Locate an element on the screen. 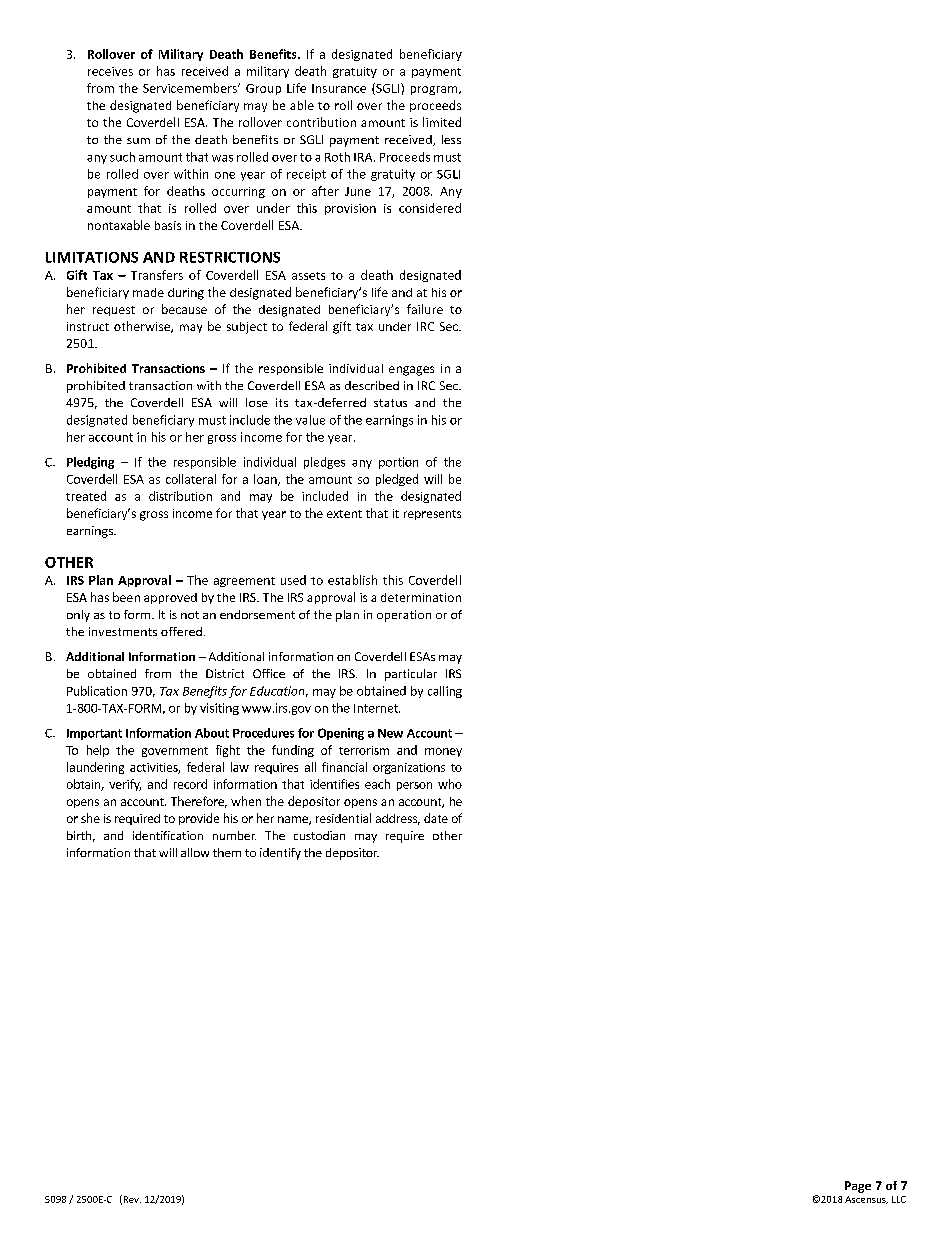 This screenshot has width=952, height=1233. them is located at coordinates (227, 852).
